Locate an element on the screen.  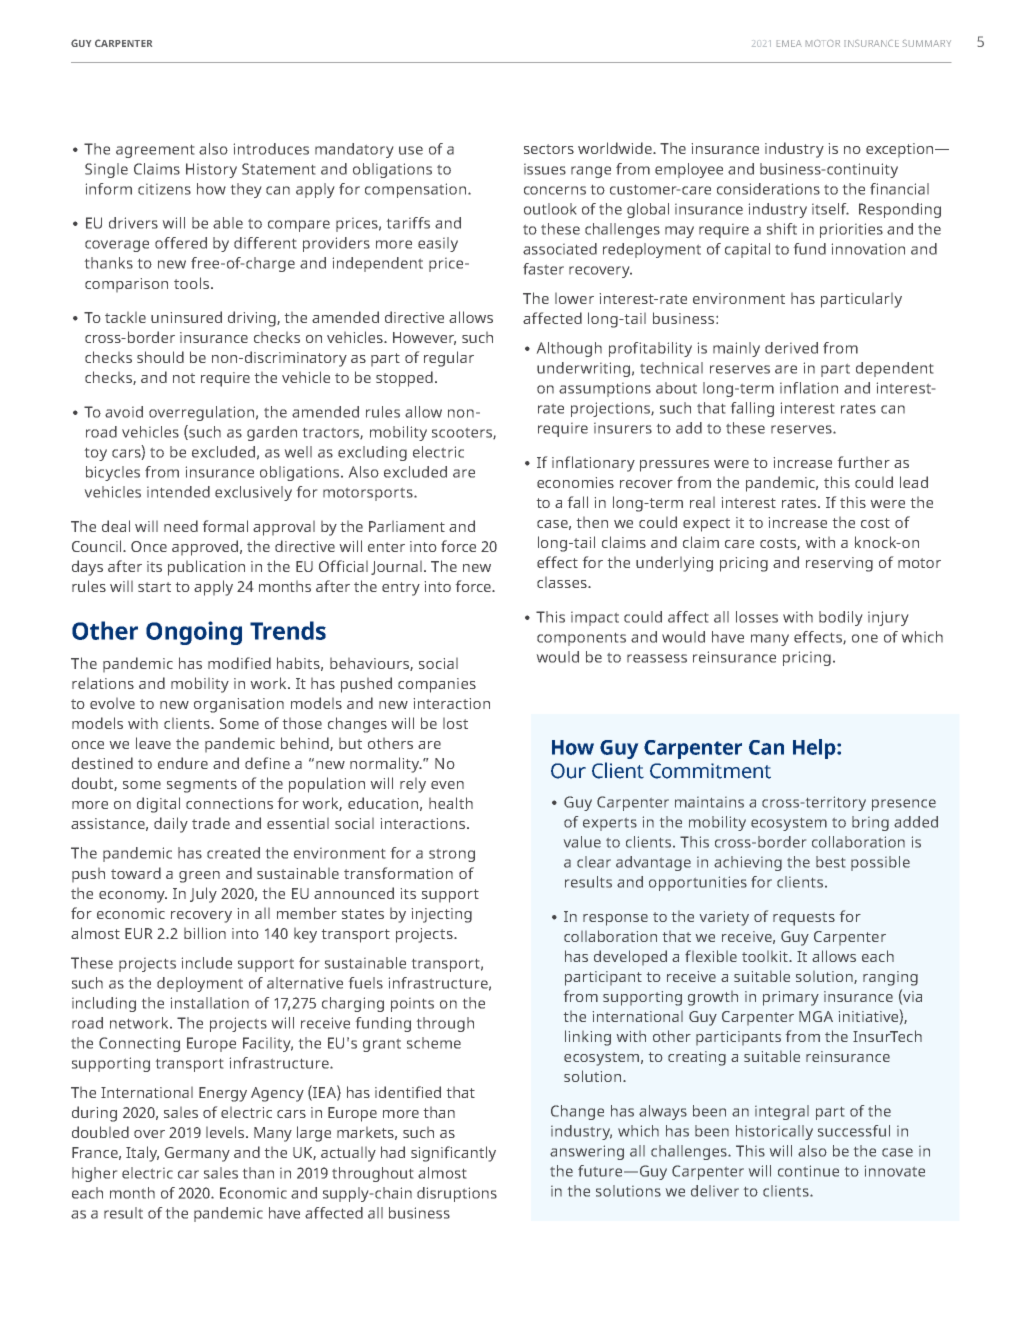
agreement is located at coordinates (155, 151).
